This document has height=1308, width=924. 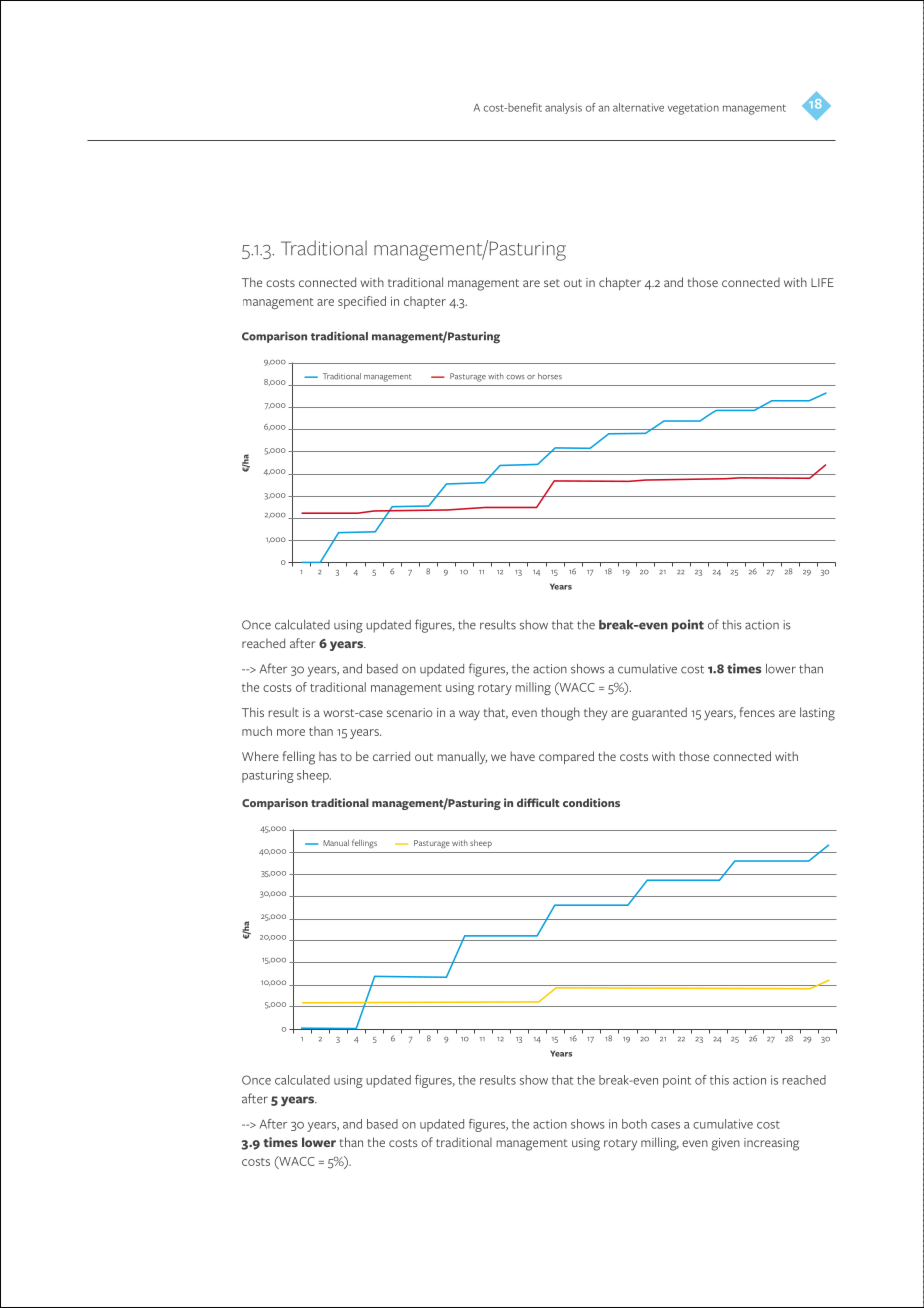 What do you see at coordinates (550, 376) in the document?
I see `horses` at bounding box center [550, 376].
